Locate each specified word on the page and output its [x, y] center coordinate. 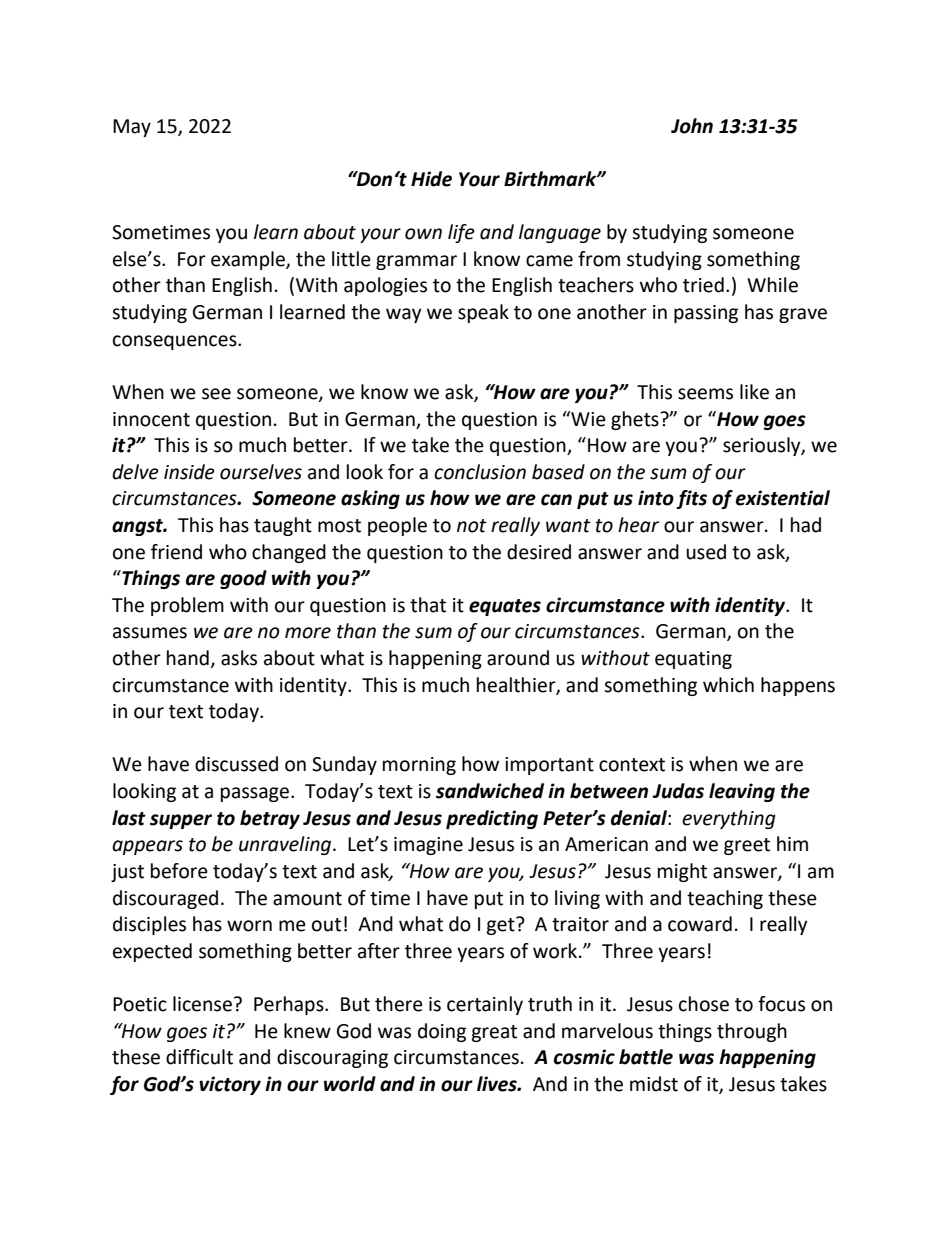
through [752, 1032]
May [132, 128]
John [692, 126]
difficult [199, 1057]
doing [442, 1032]
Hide [431, 179]
